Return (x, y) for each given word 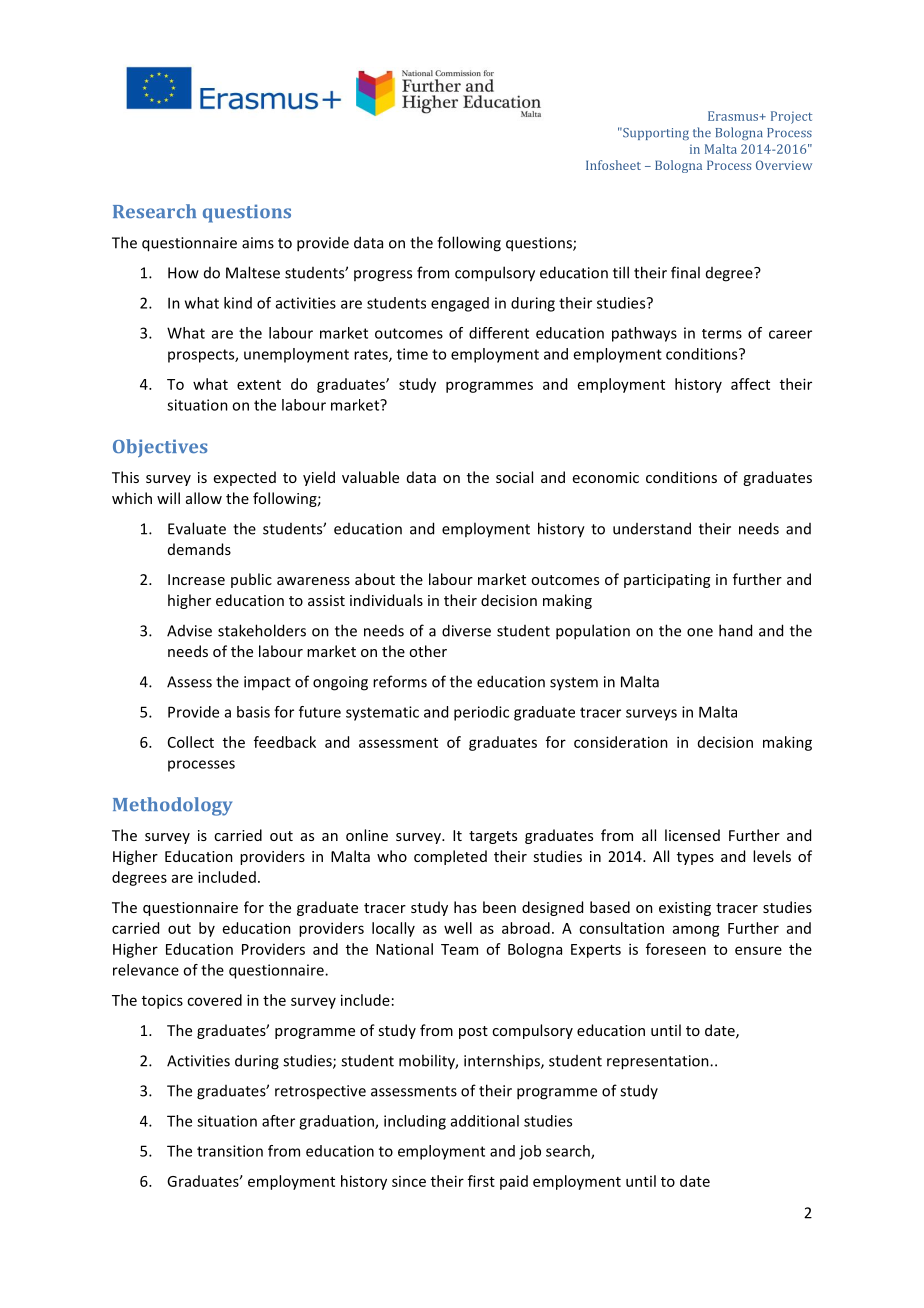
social (514, 477)
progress (383, 276)
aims (258, 243)
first (481, 1181)
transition (230, 1151)
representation (659, 1062)
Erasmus (734, 116)
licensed (692, 835)
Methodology (172, 806)
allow (204, 498)
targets (493, 837)
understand (652, 528)
